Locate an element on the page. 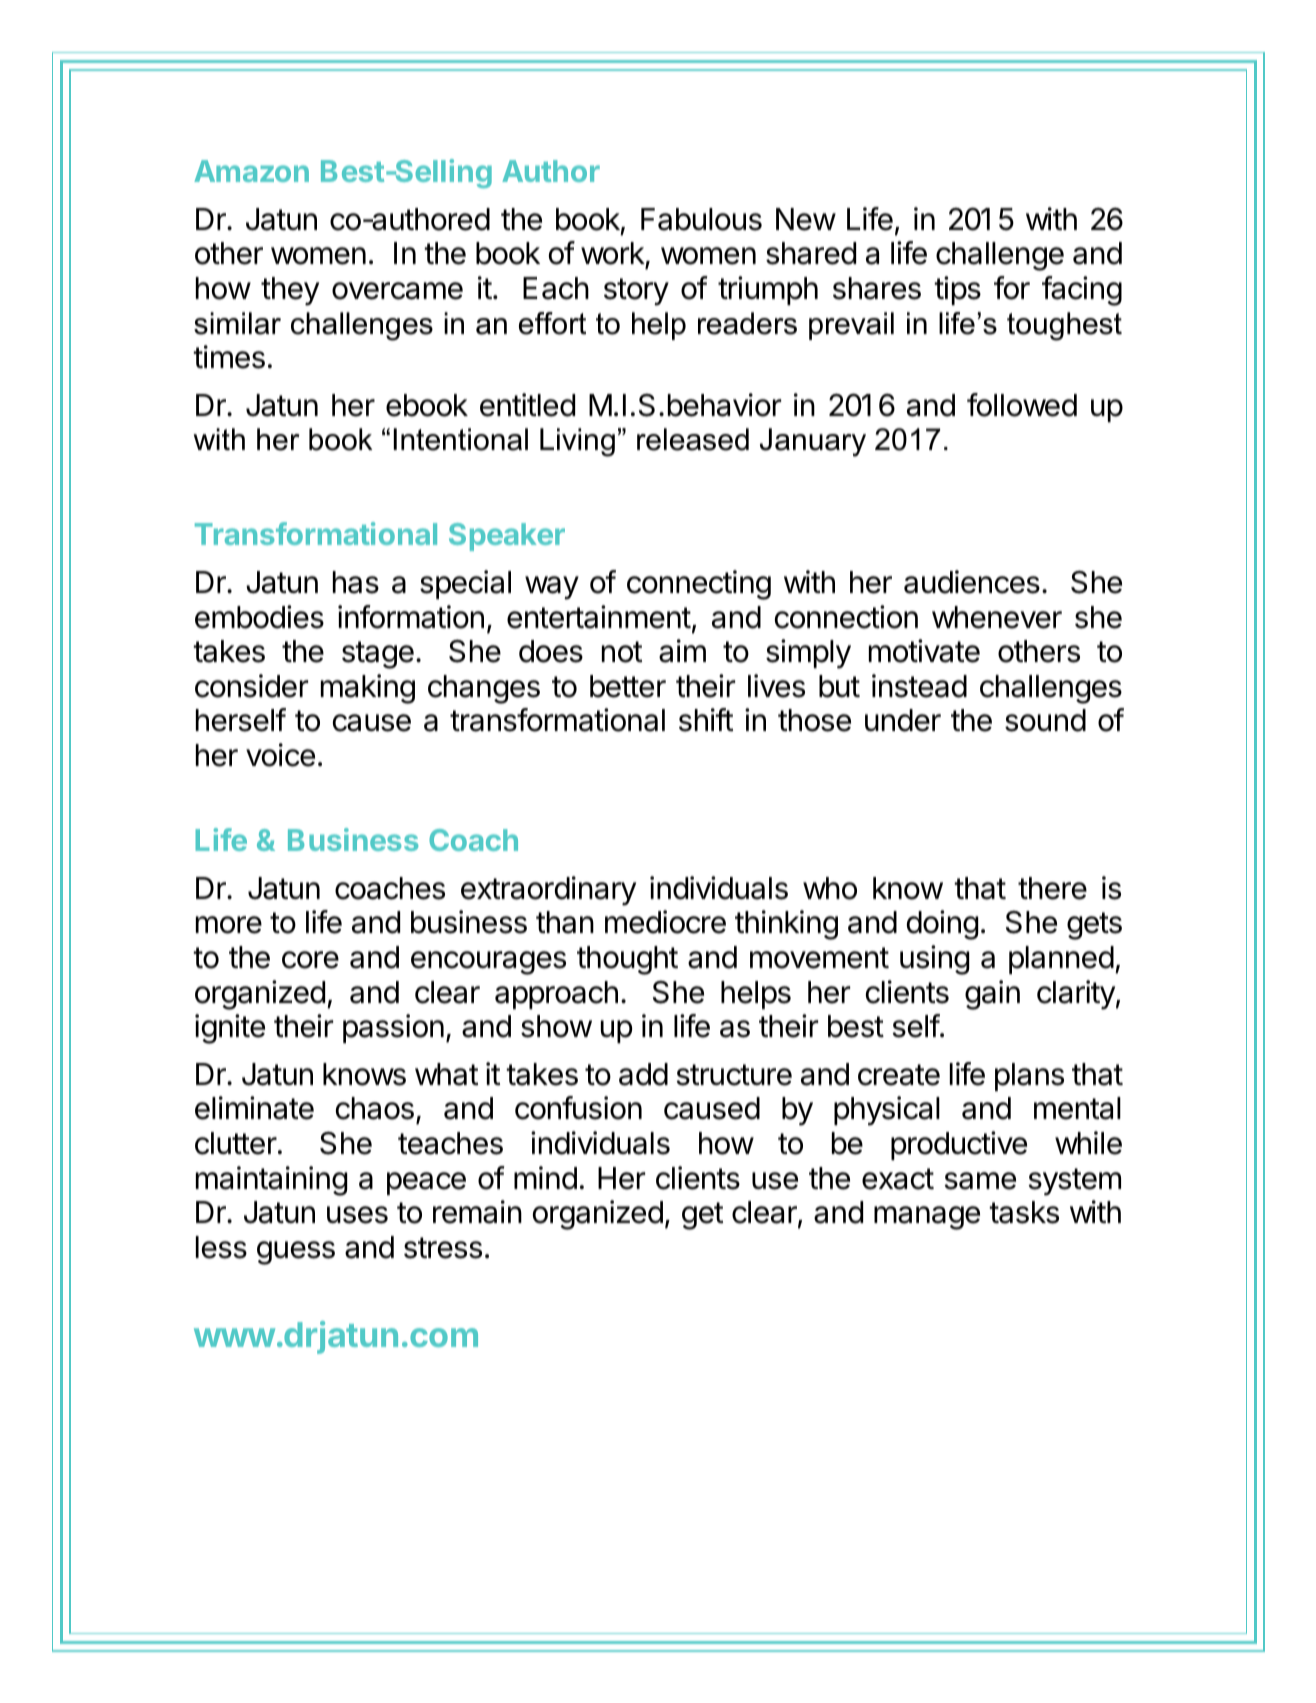 This document has width=1316, height=1703. mind is located at coordinates (545, 1178).
